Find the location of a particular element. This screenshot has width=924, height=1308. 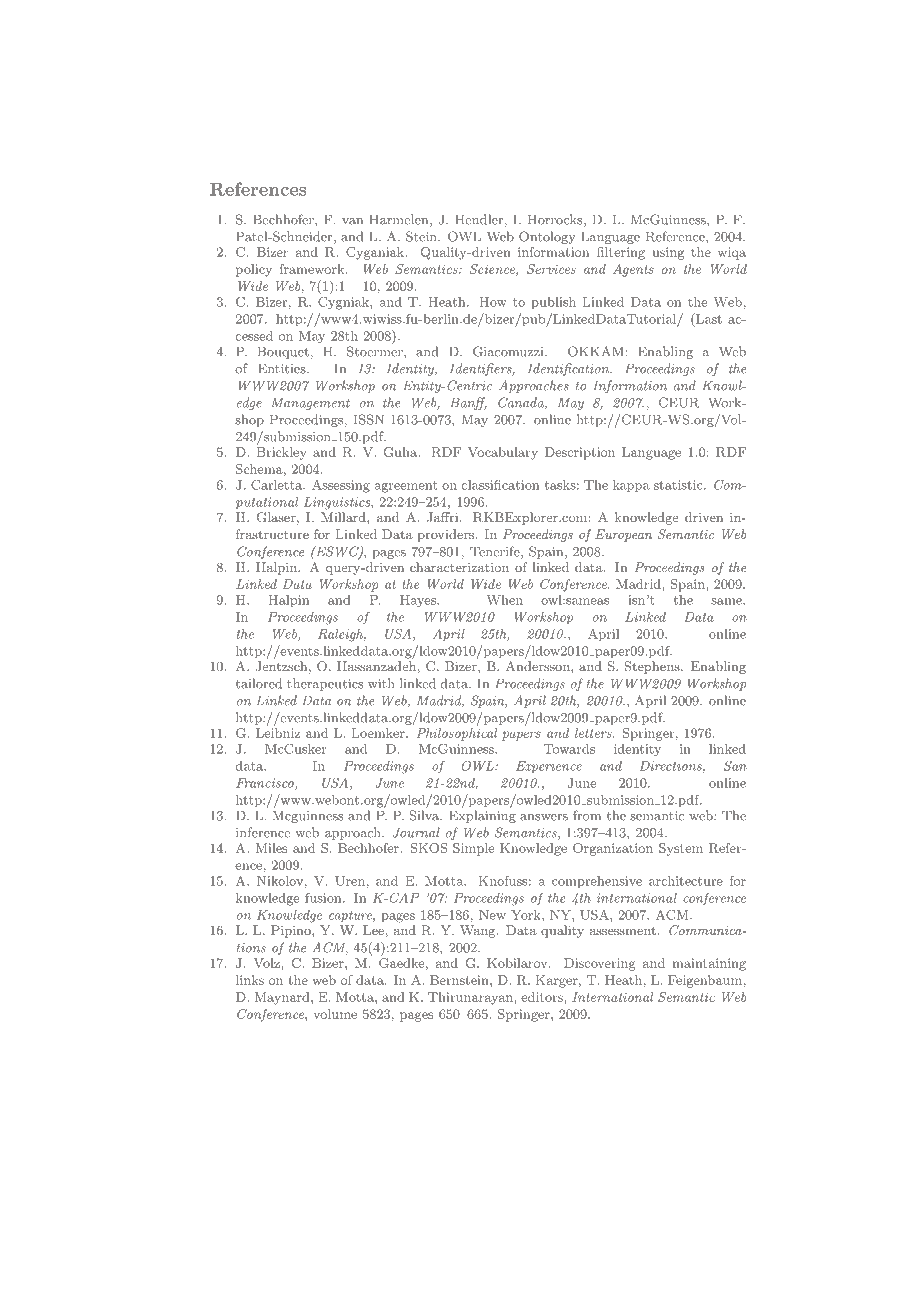

editors is located at coordinates (543, 997).
